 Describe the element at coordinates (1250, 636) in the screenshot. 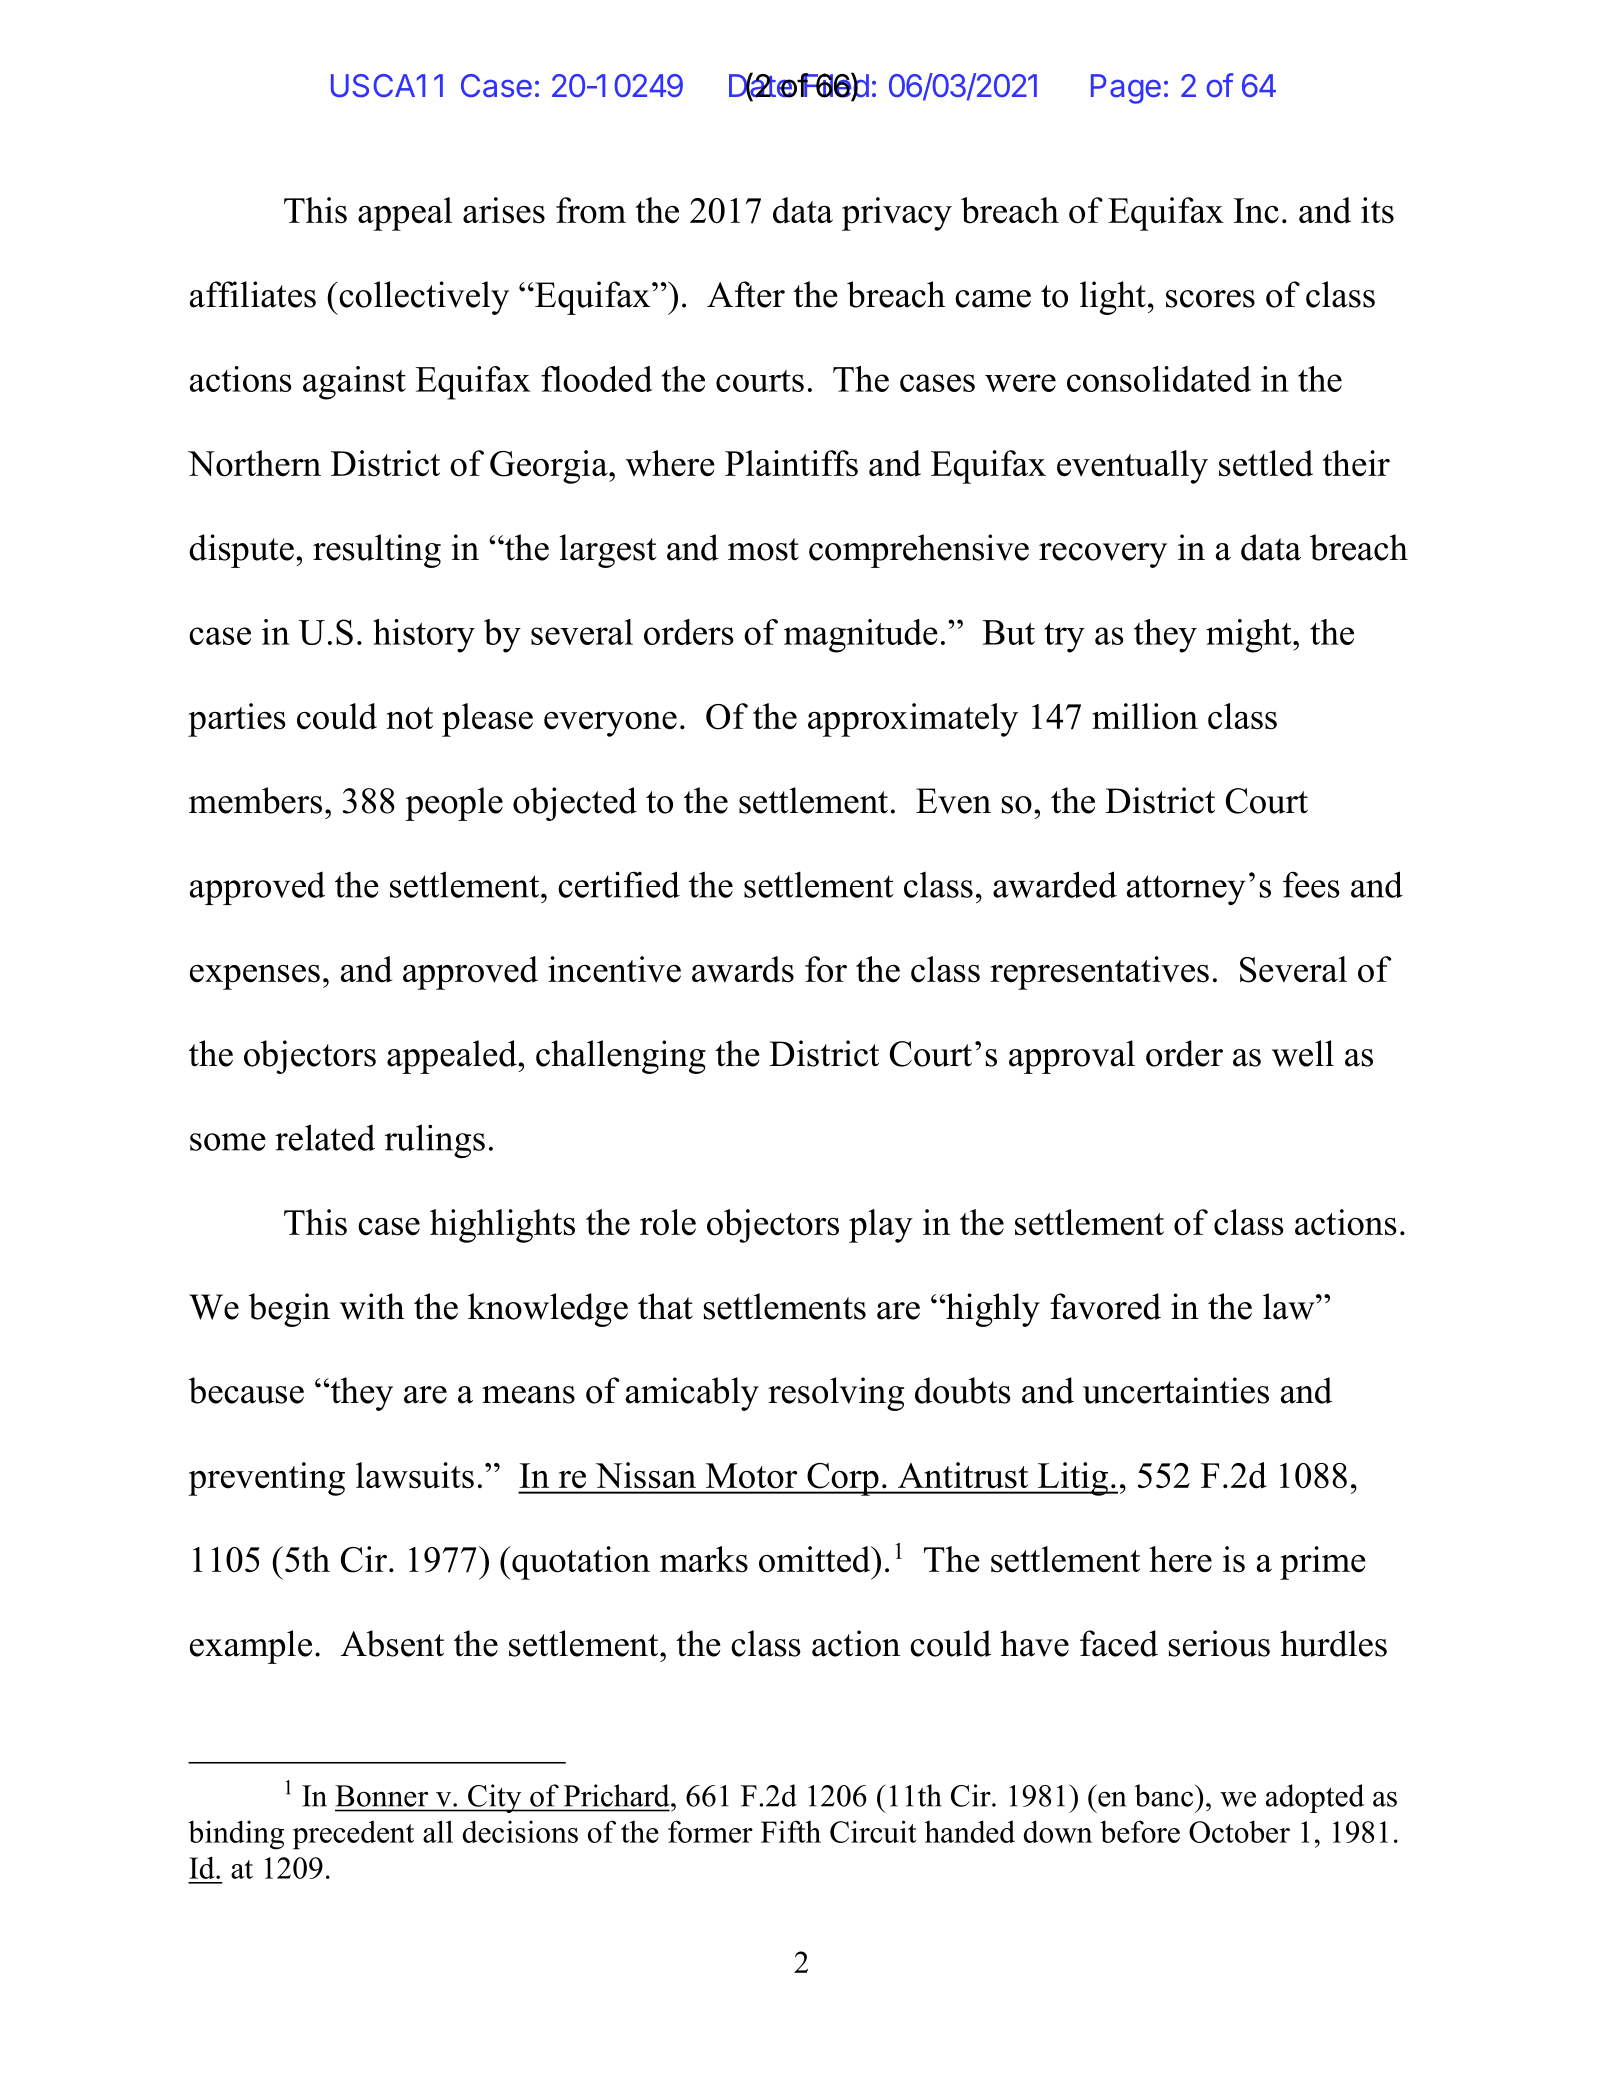

I see `might` at that location.
